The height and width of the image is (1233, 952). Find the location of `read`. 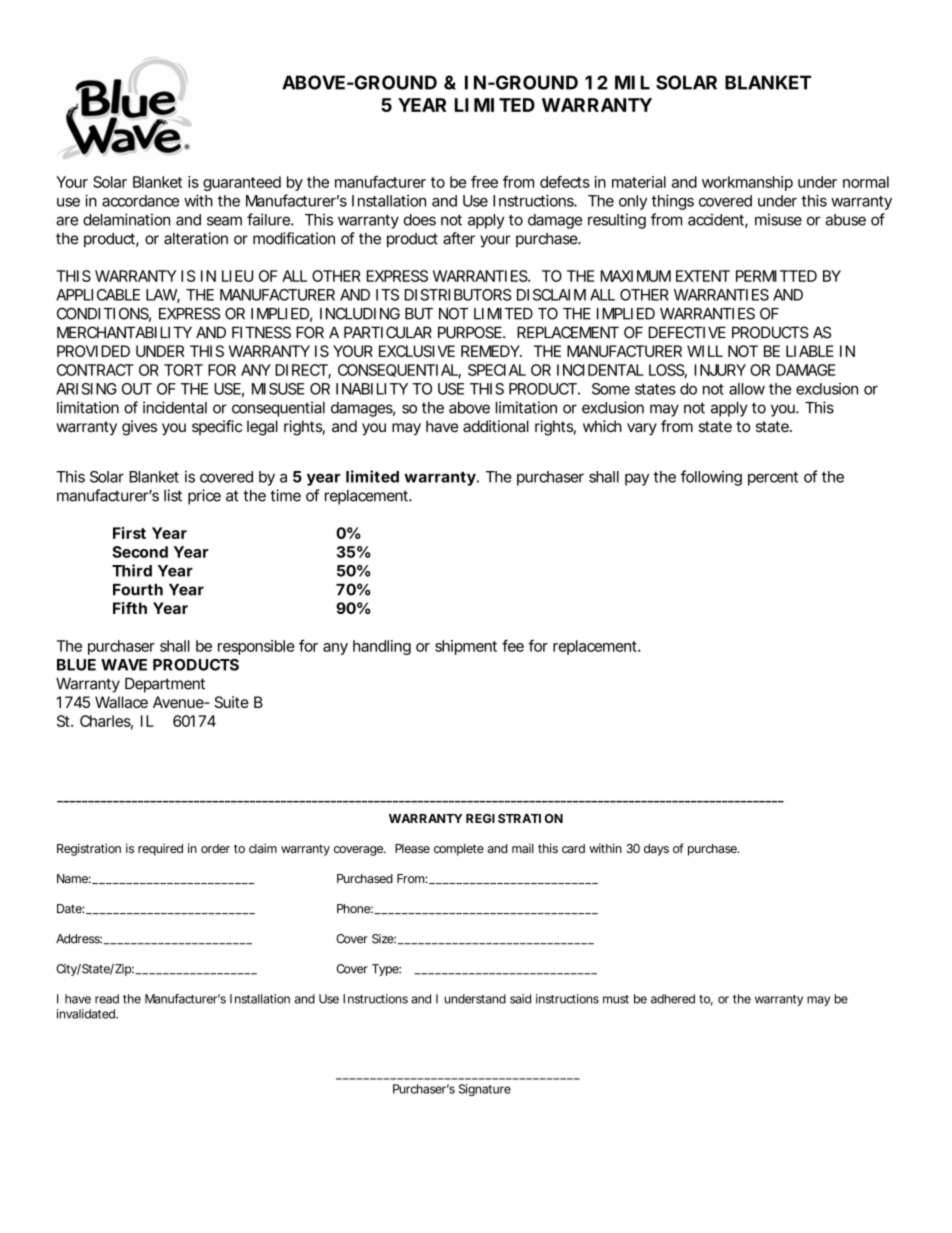

read is located at coordinates (107, 999).
